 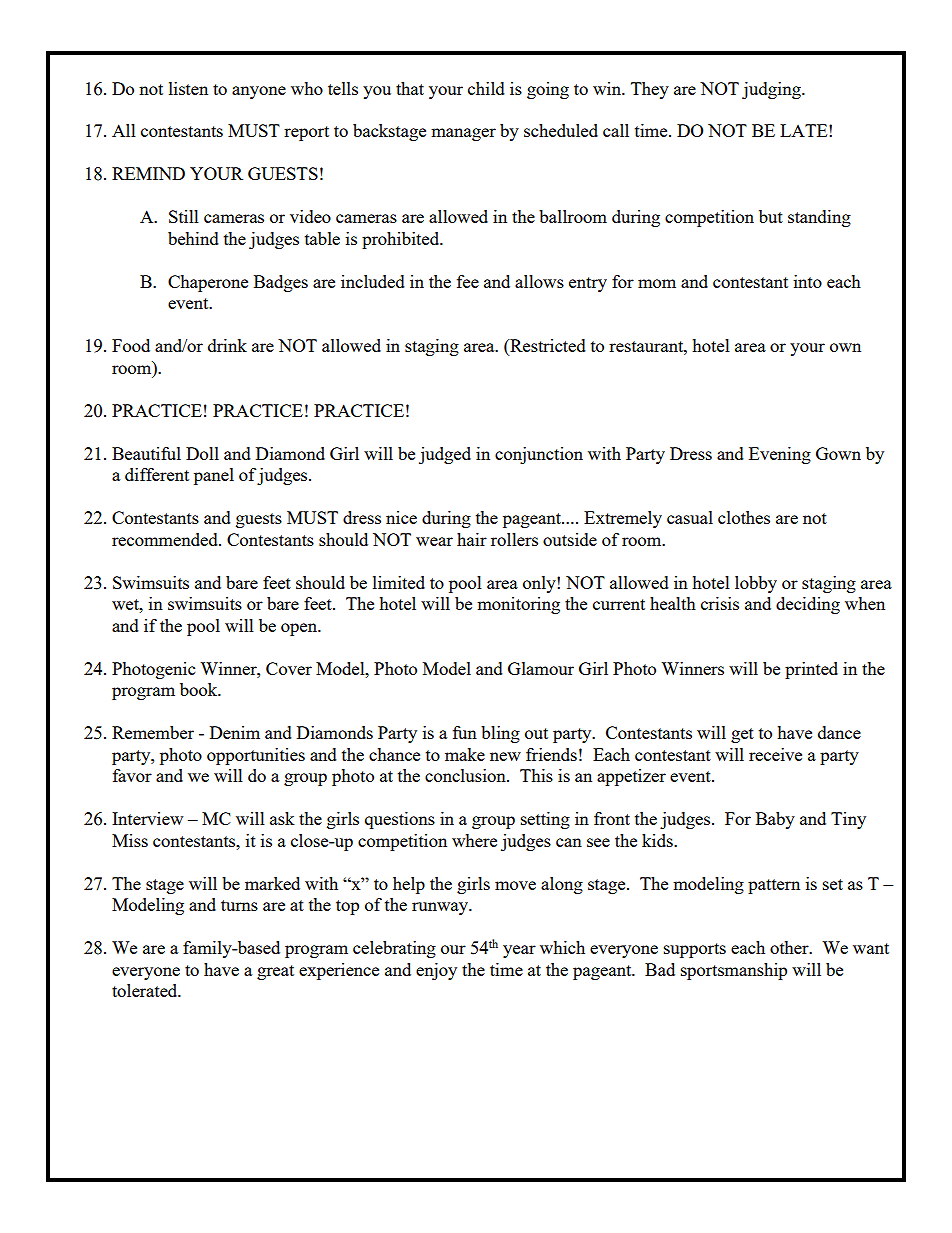 I want to click on book, so click(x=200, y=689).
